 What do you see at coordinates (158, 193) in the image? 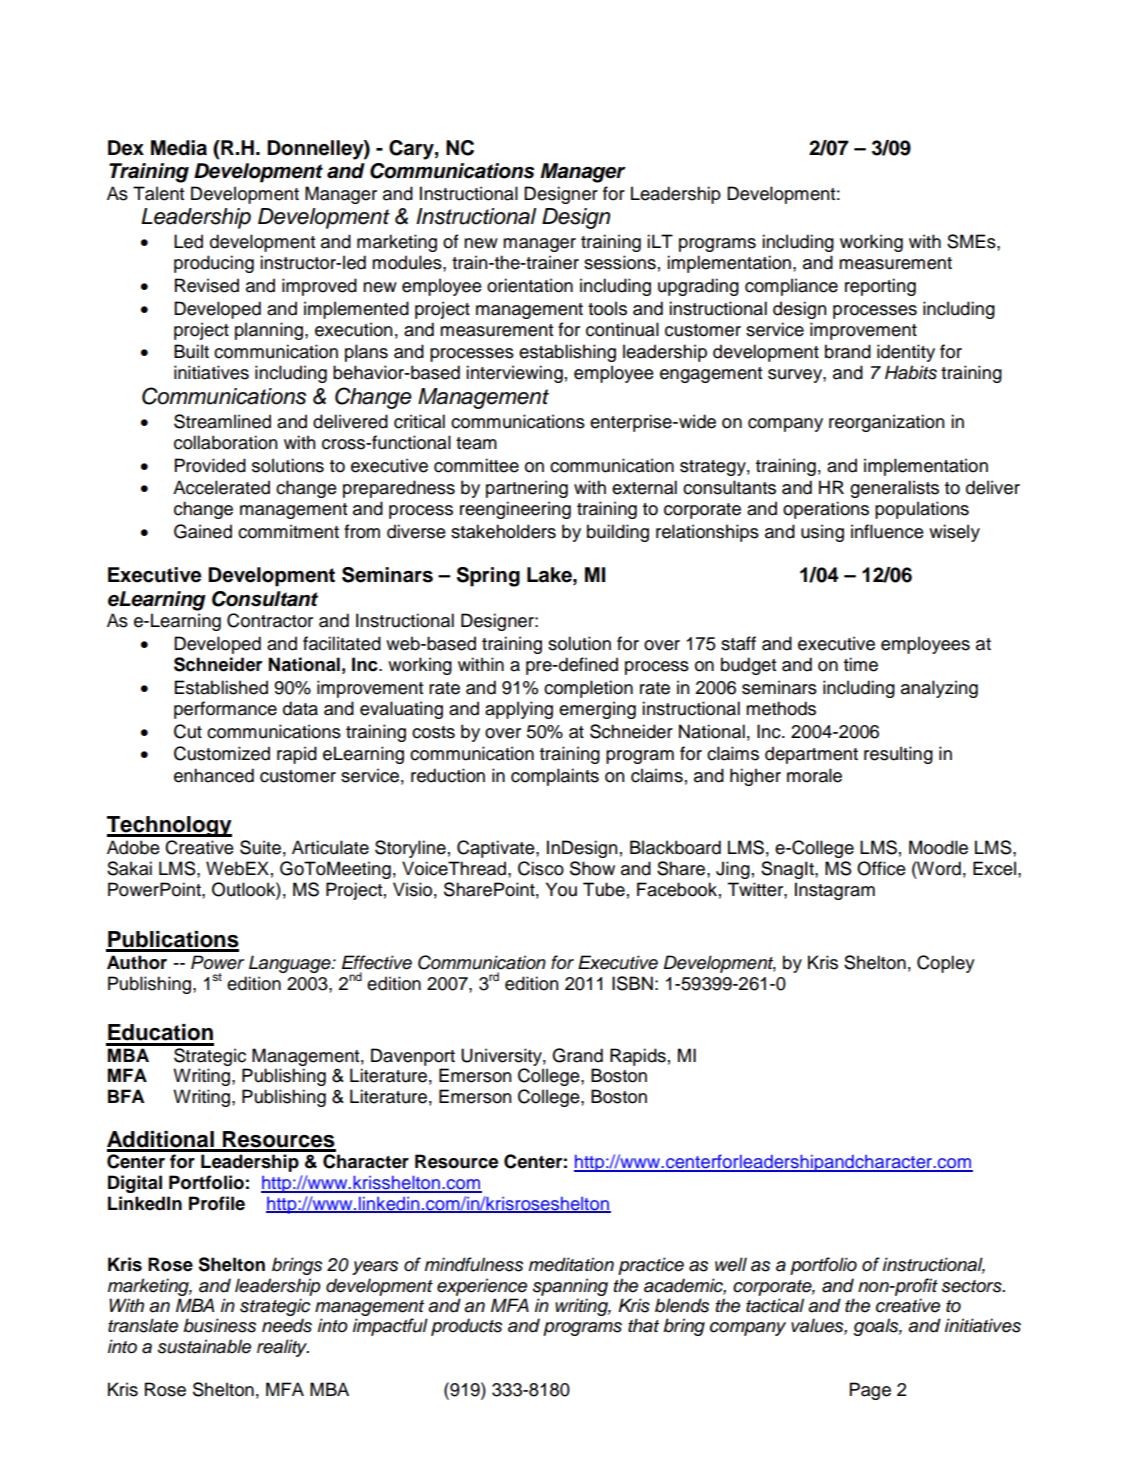
I see `Talent` at bounding box center [158, 193].
